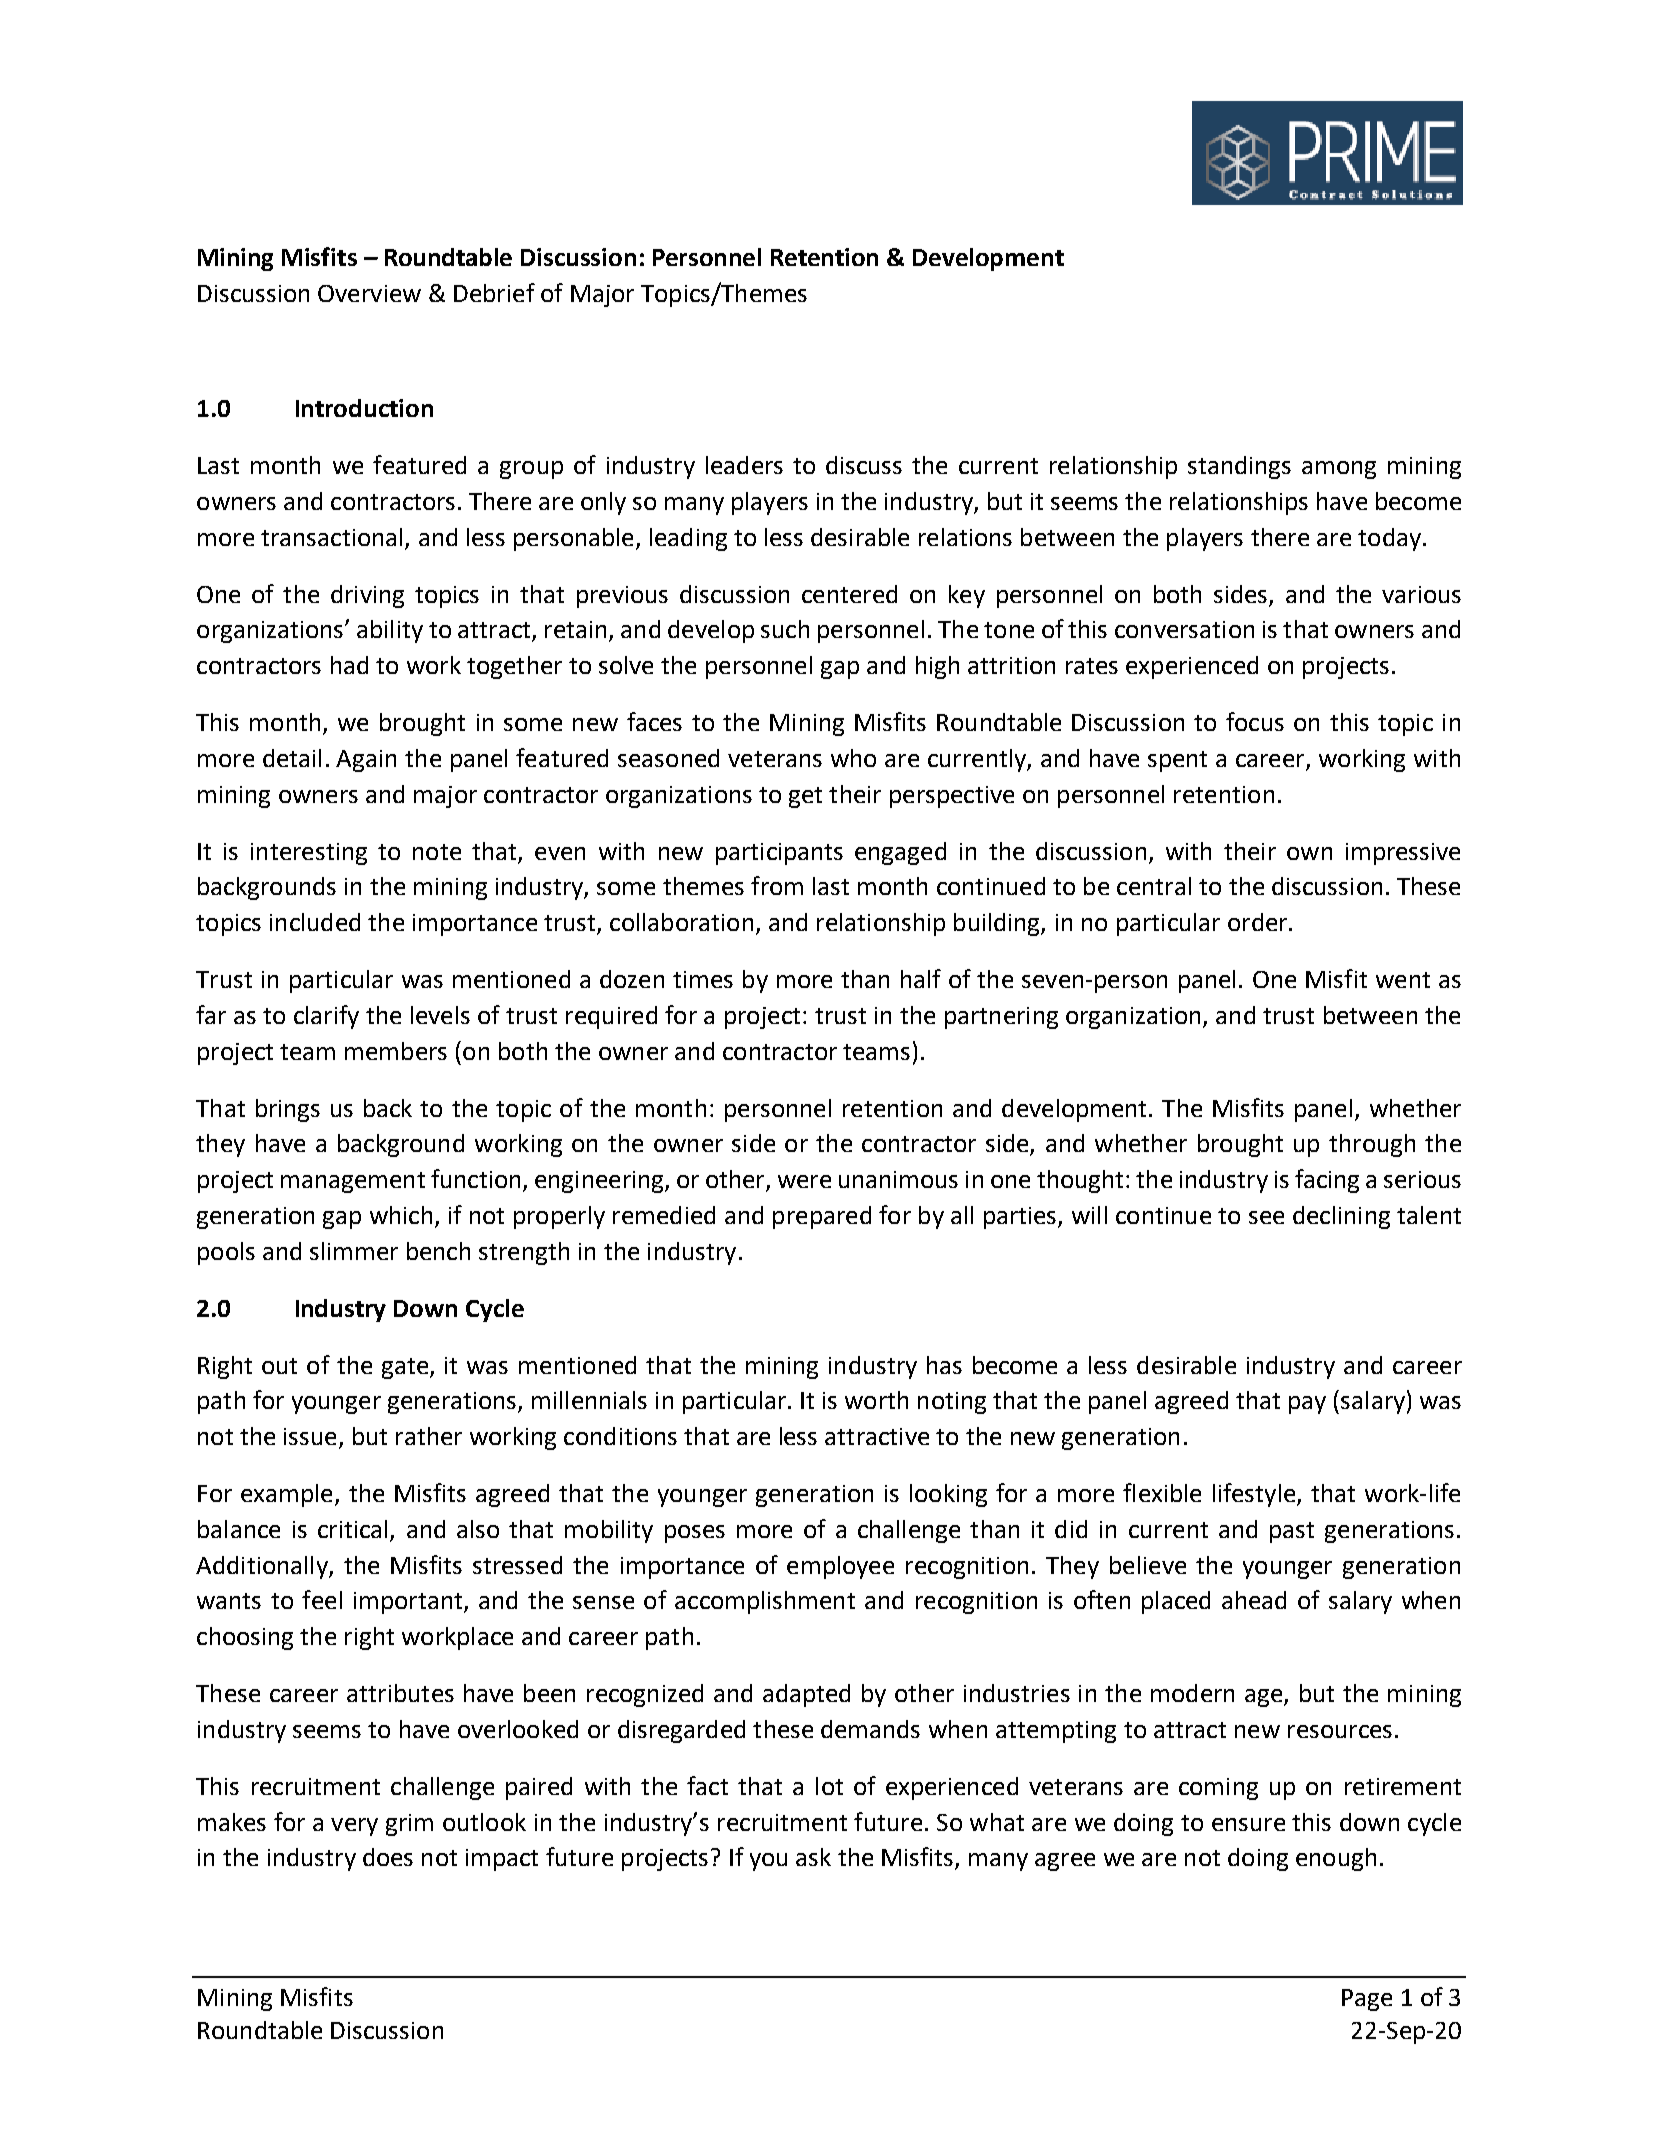 The height and width of the screenshot is (2142, 1655). What do you see at coordinates (354, 1251) in the screenshot?
I see `slimmer` at bounding box center [354, 1251].
